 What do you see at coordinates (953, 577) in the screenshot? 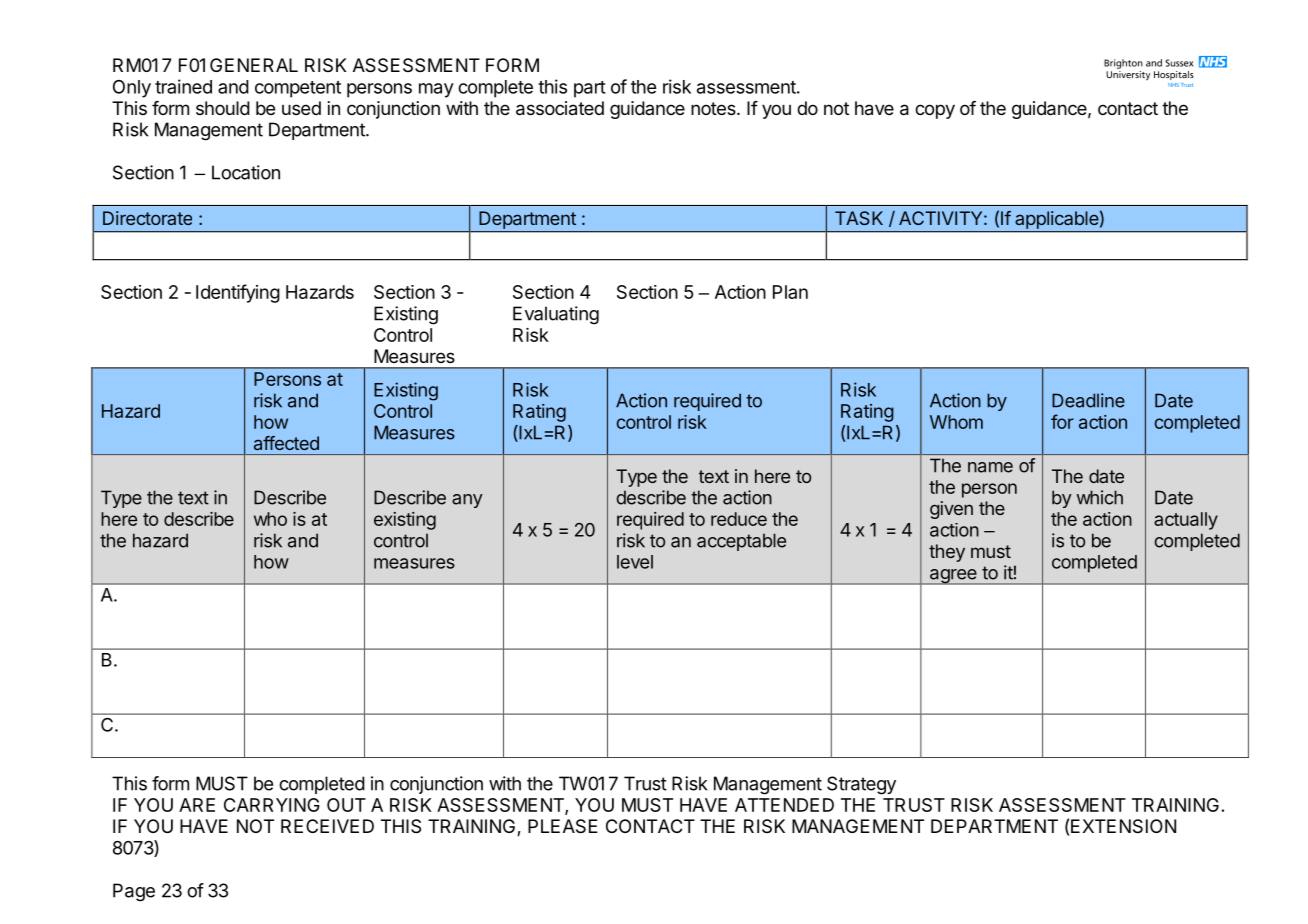
I see `agree` at bounding box center [953, 577].
